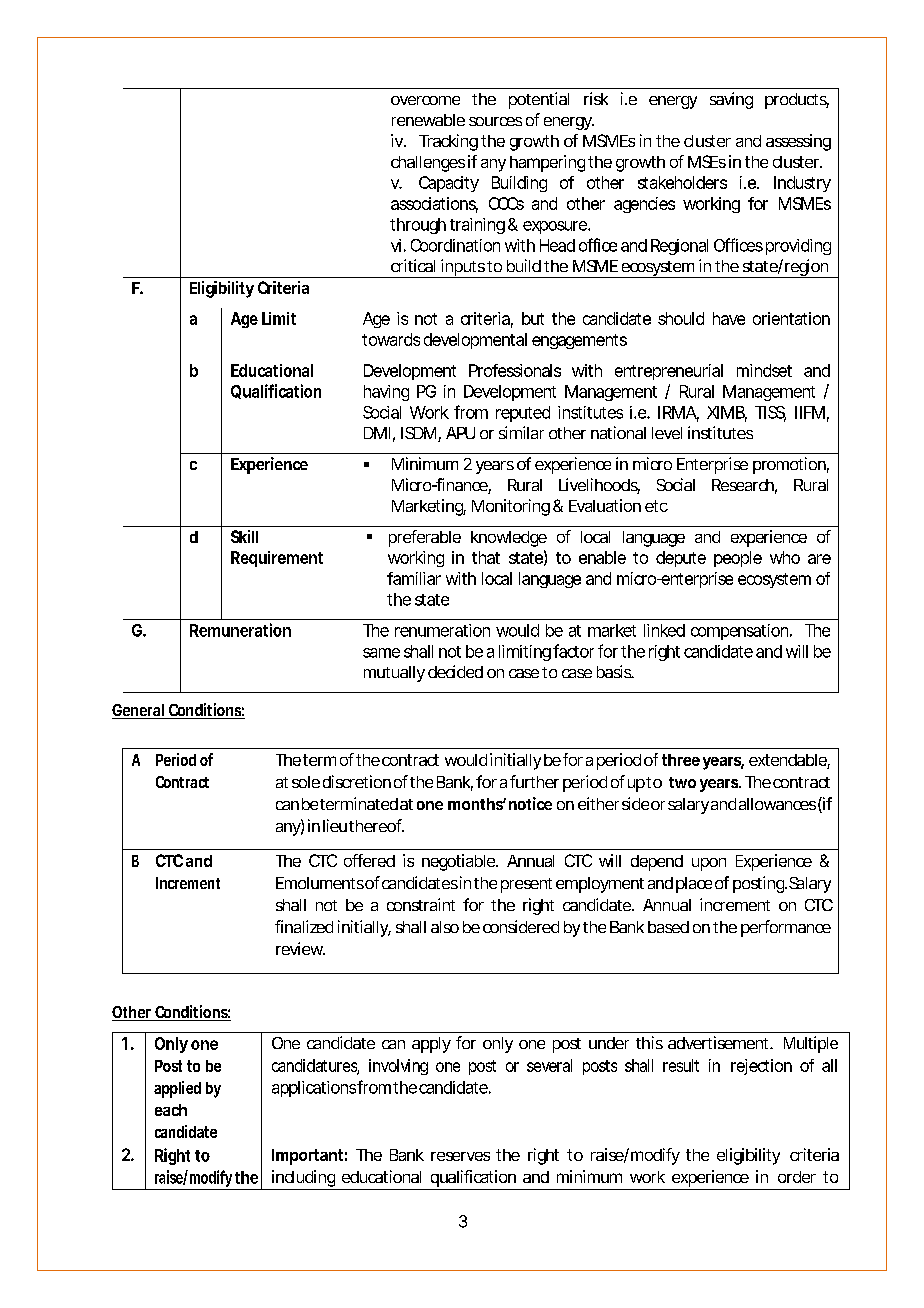  What do you see at coordinates (515, 370) in the screenshot?
I see `Professionals` at bounding box center [515, 370].
